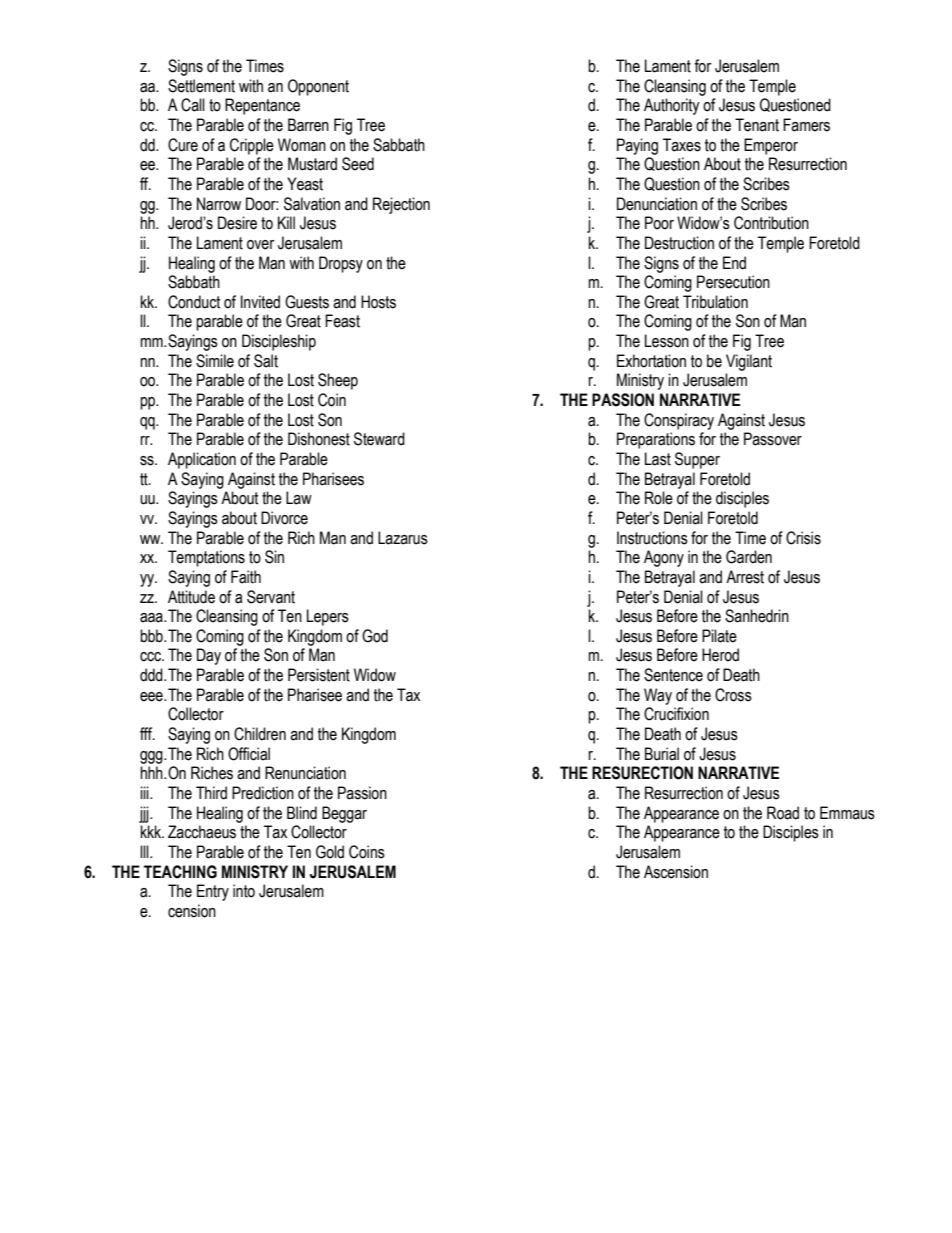 The height and width of the document is (1233, 952). What do you see at coordinates (202, 460) in the document?
I see `Application` at bounding box center [202, 460].
